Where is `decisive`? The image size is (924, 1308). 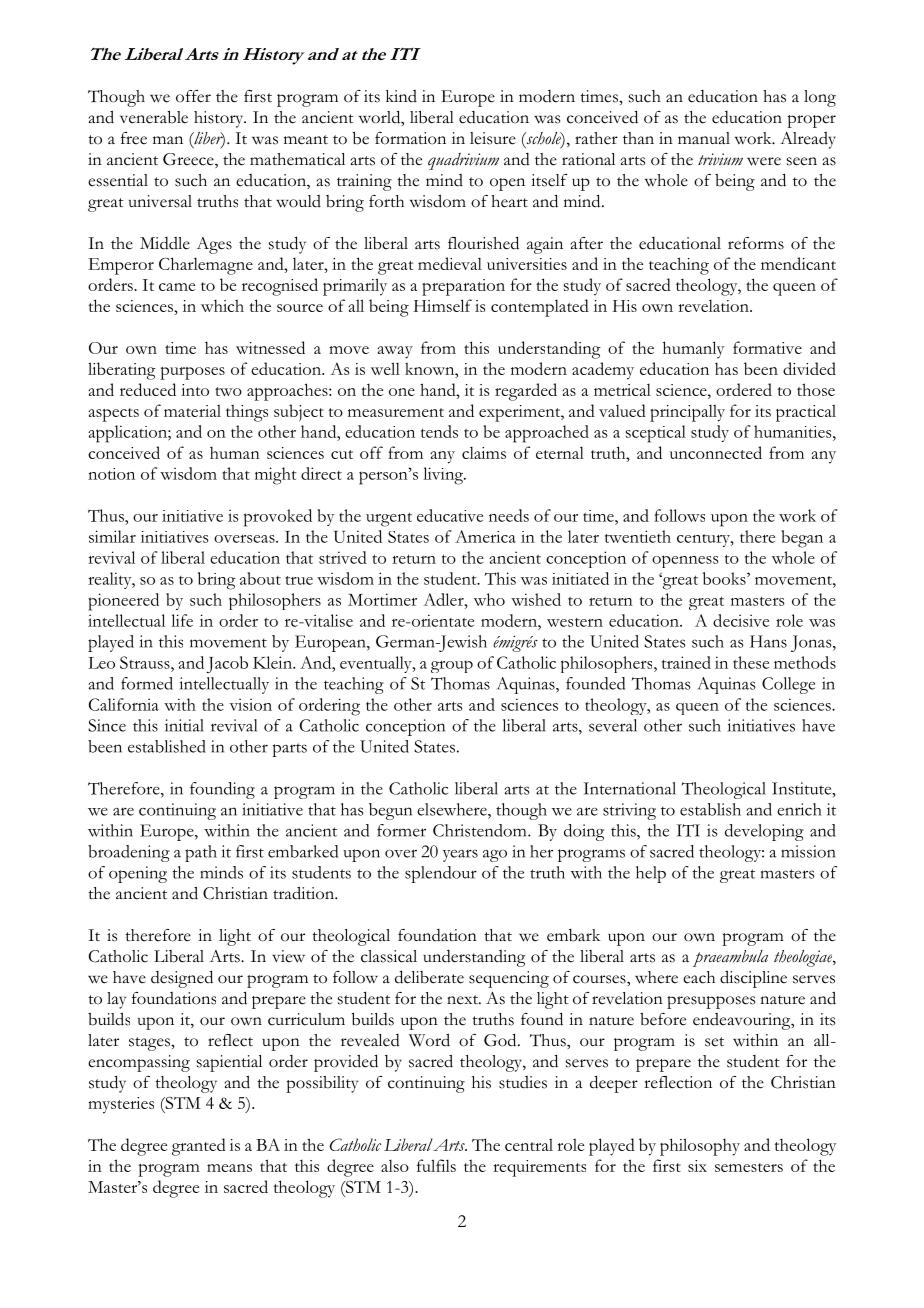
decisive is located at coordinates (741, 620).
